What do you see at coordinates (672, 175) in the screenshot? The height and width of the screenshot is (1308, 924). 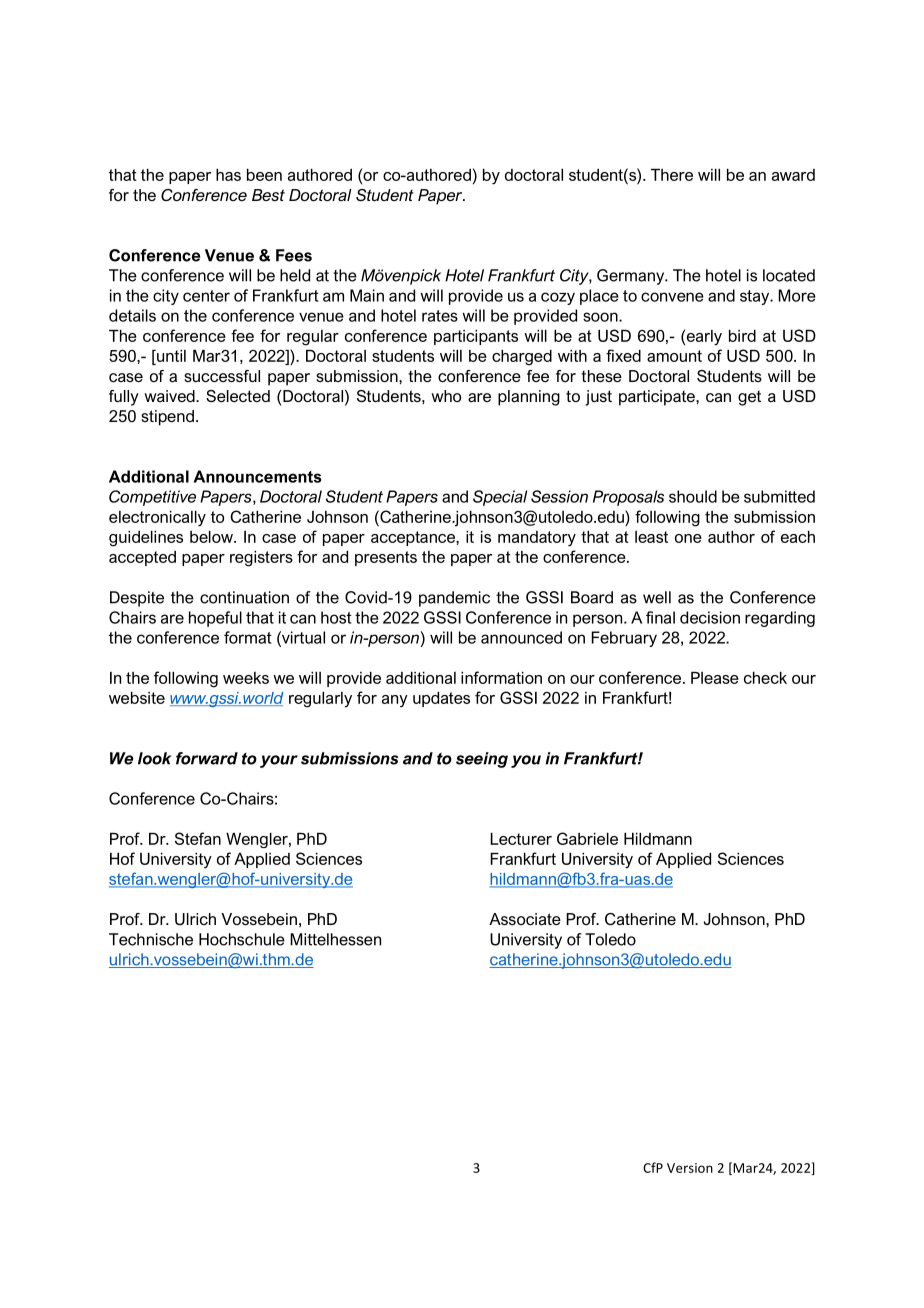 I see `There` at bounding box center [672, 175].
